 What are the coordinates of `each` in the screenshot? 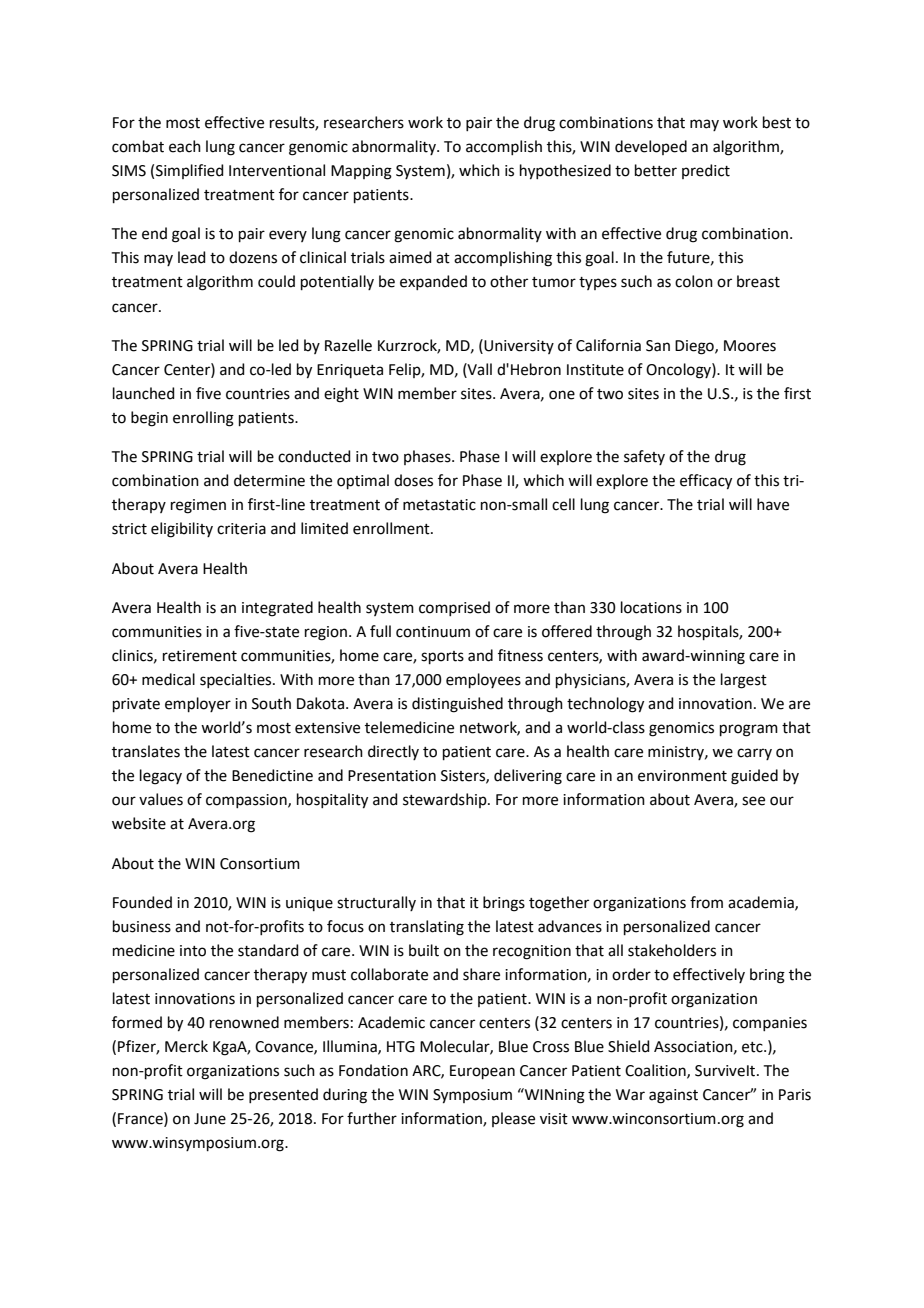 It's located at (185, 146).
